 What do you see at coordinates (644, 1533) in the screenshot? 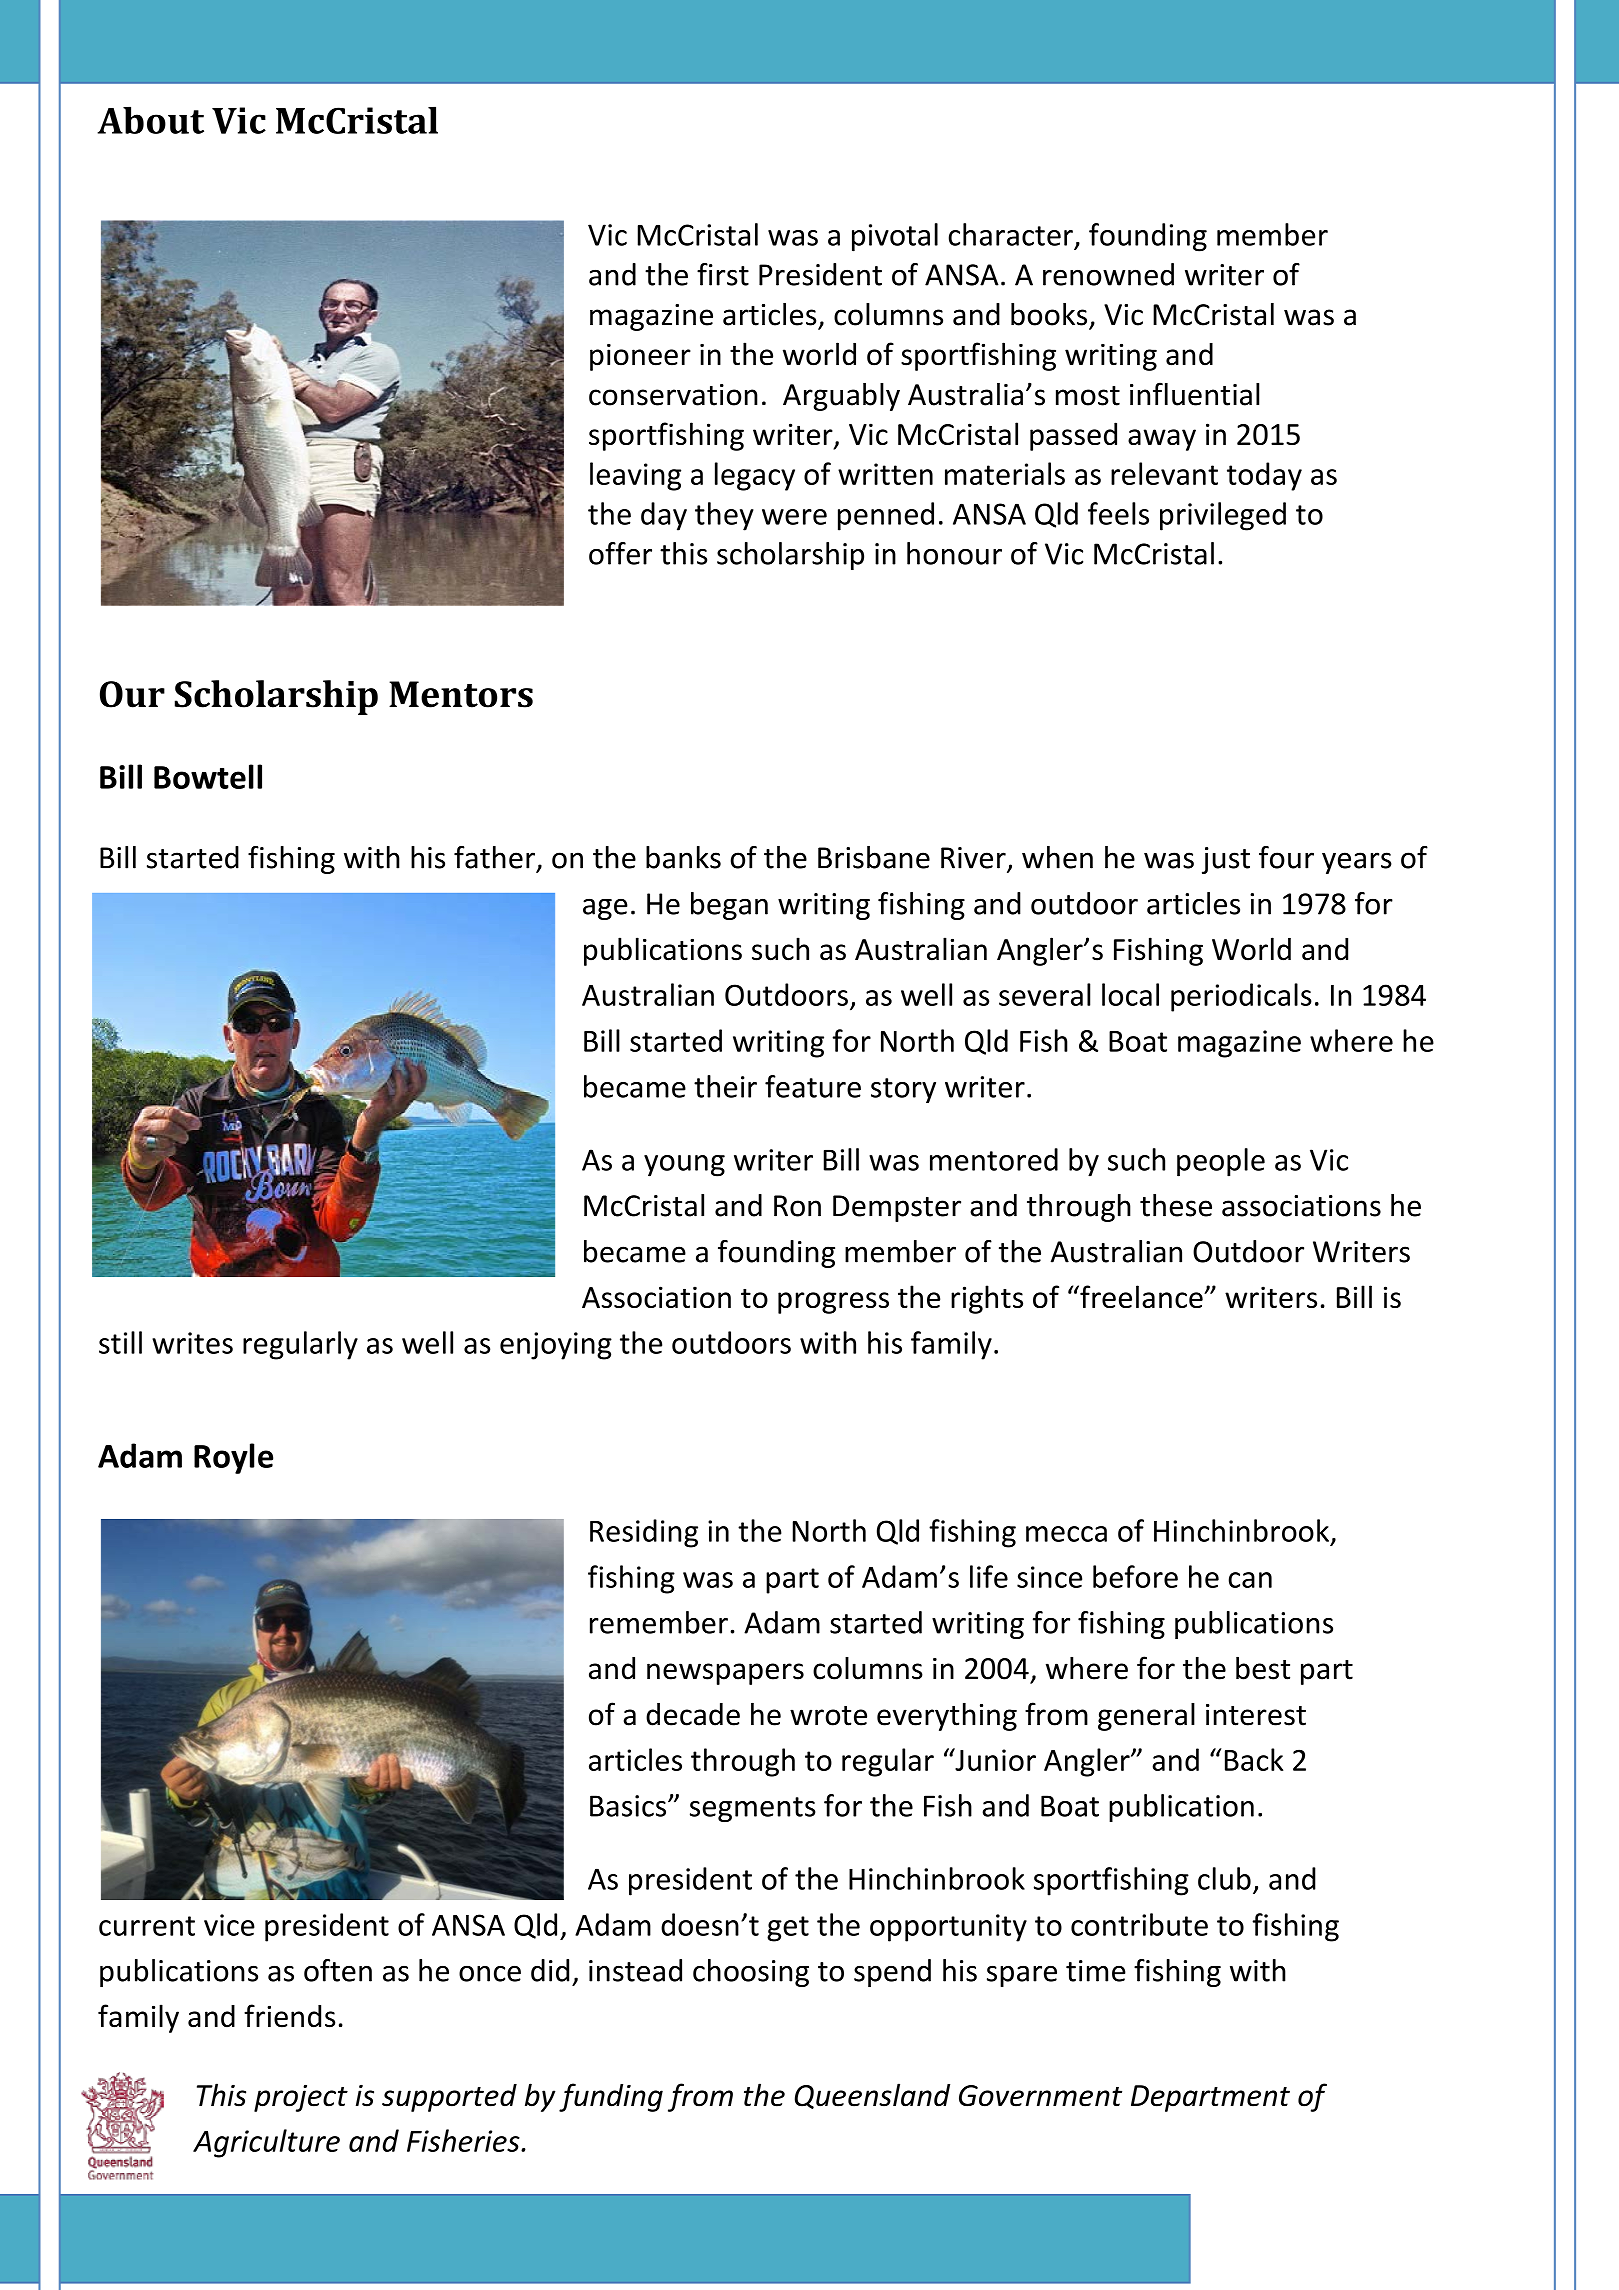
I see `Residing` at bounding box center [644, 1533].
